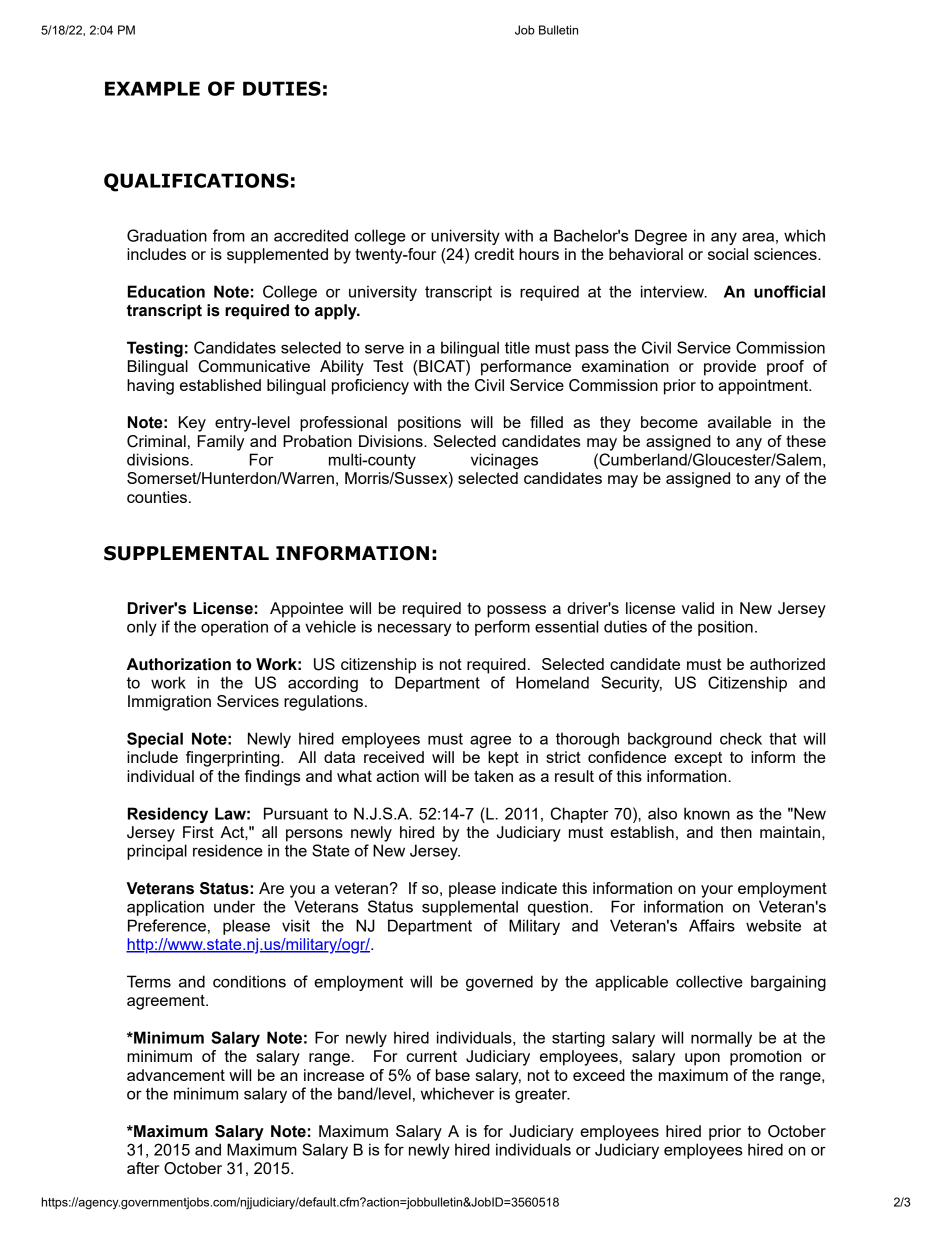  Describe the element at coordinates (730, 368) in the screenshot. I see `provide` at that location.
